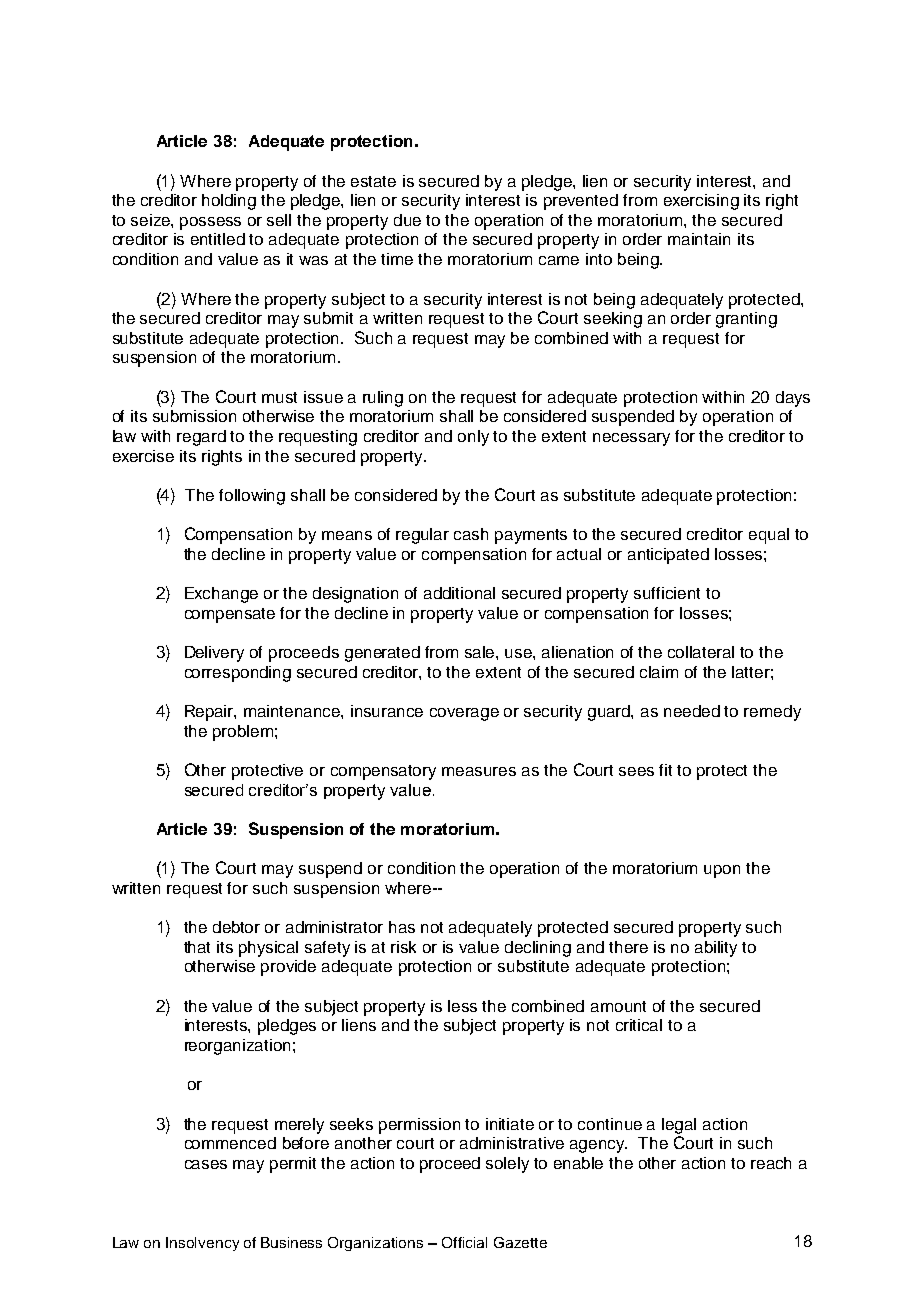  Describe the element at coordinates (229, 202) in the screenshot. I see `holding` at that location.
